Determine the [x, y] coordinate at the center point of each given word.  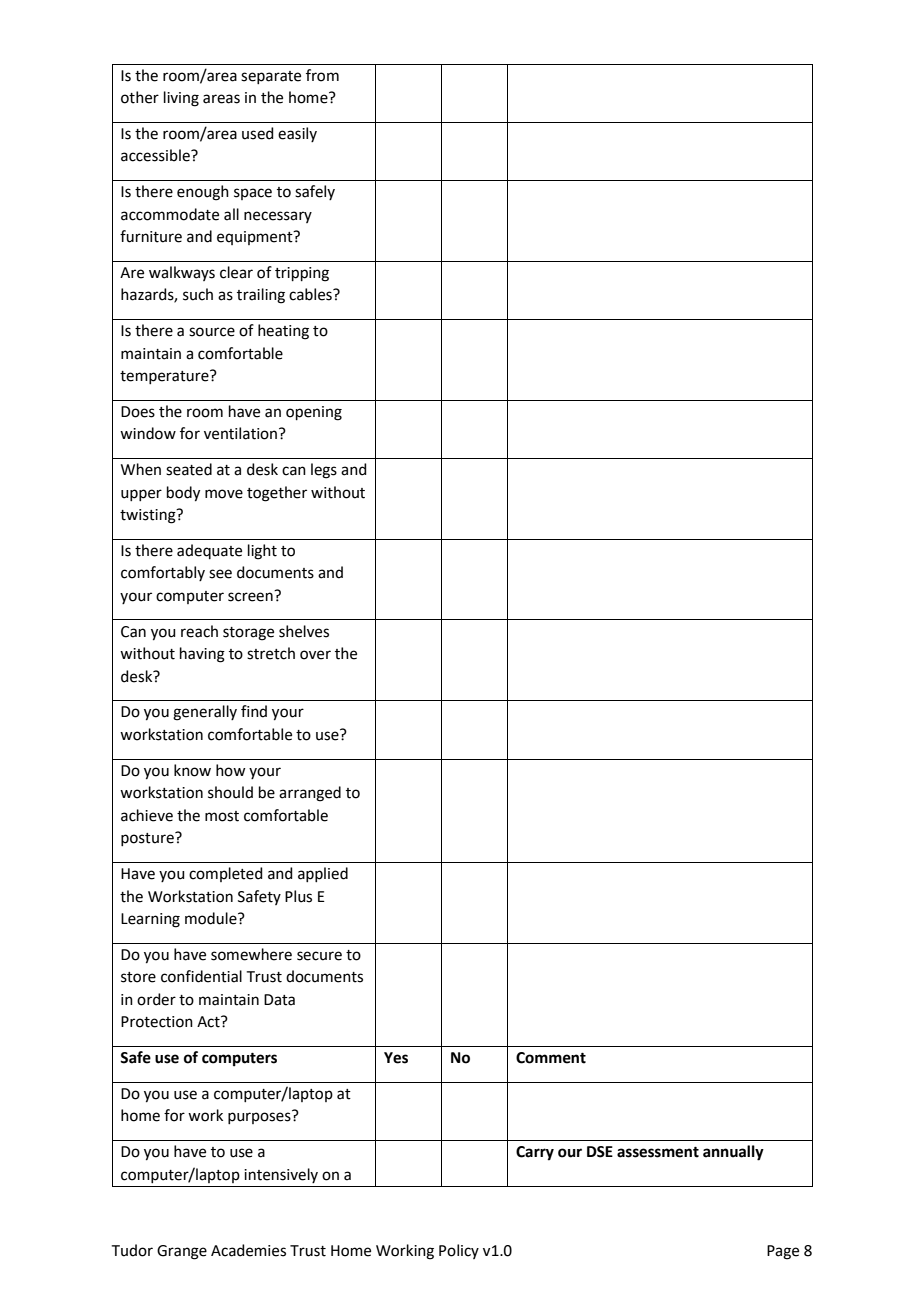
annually [733, 1153]
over [315, 655]
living [181, 99]
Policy [459, 1251]
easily [297, 134]
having [202, 655]
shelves [304, 631]
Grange [182, 1252]
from [322, 75]
